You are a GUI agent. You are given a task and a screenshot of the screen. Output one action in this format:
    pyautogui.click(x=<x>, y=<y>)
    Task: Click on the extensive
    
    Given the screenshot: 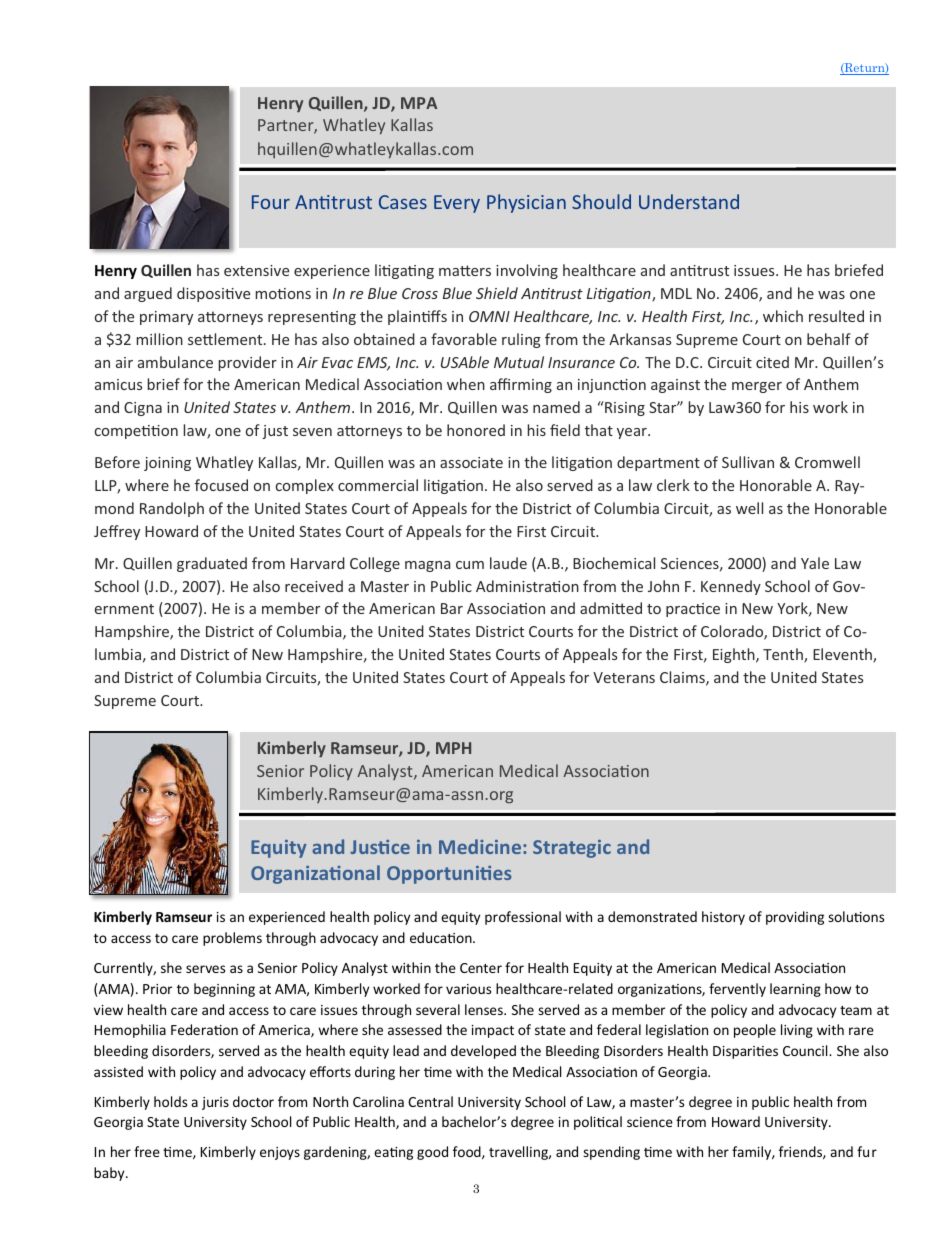 What is the action you would take?
    pyautogui.click(x=256, y=270)
